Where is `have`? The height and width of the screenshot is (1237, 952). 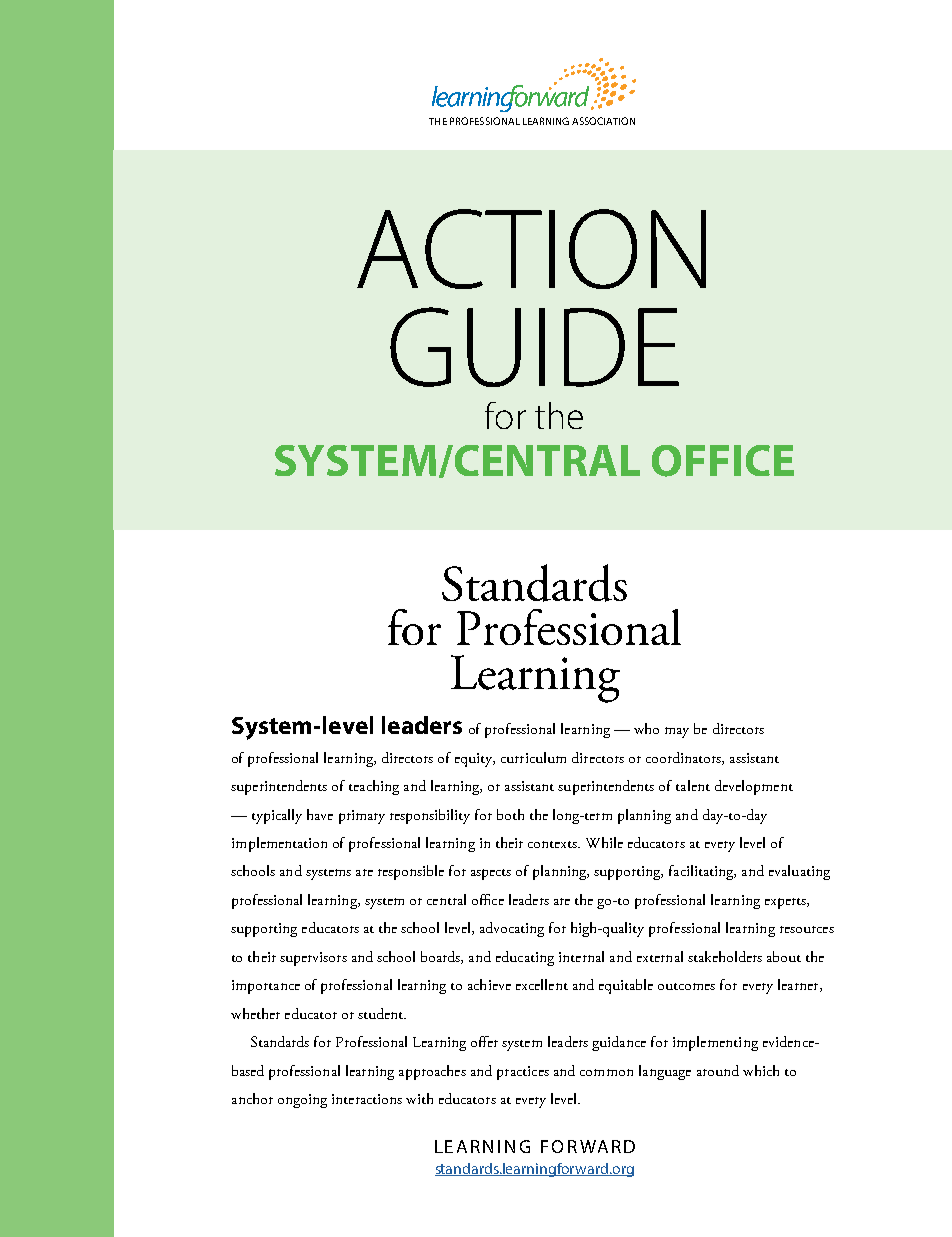 have is located at coordinates (320, 814).
